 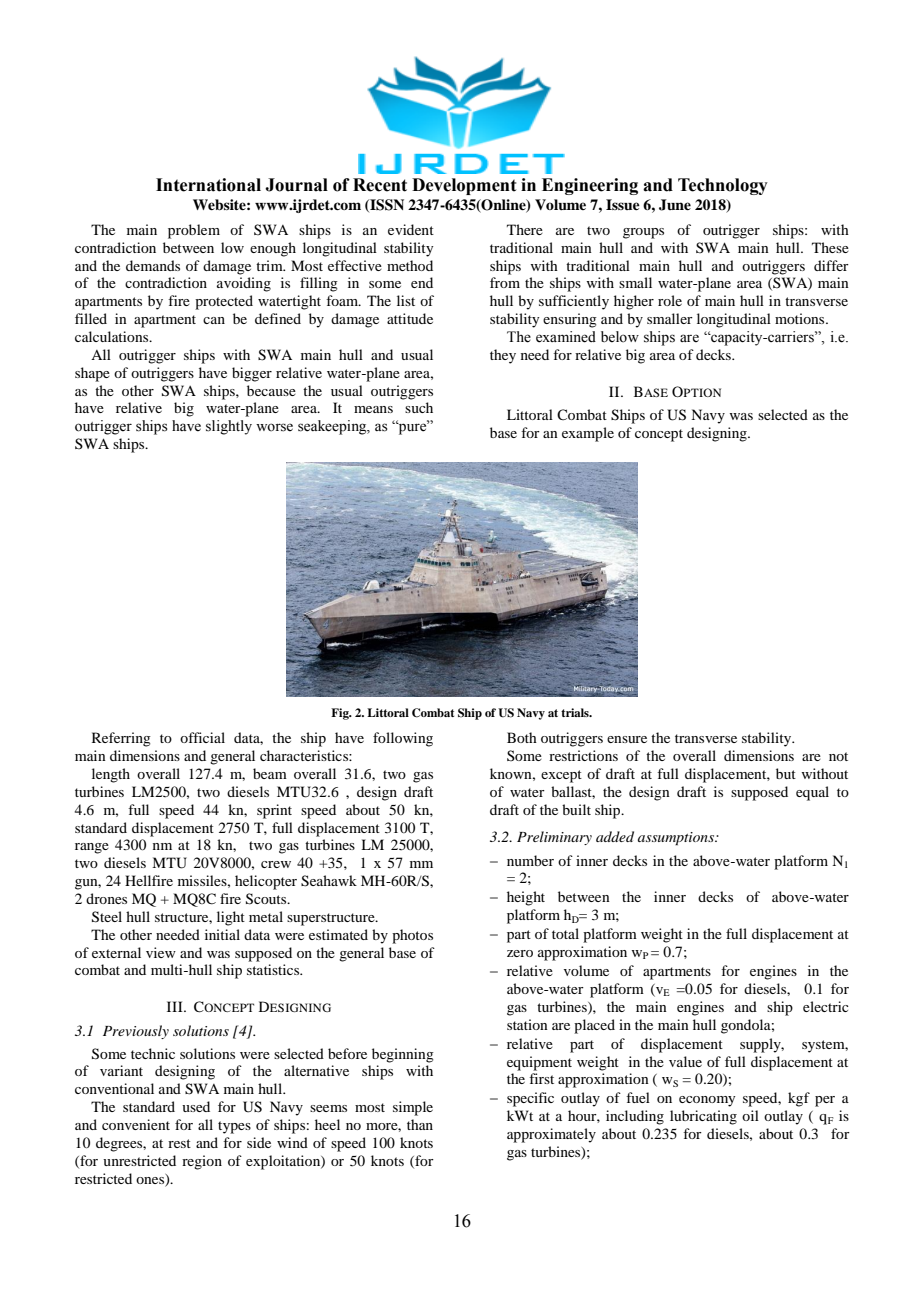 What do you see at coordinates (723, 186) in the image?
I see `Technology` at bounding box center [723, 186].
